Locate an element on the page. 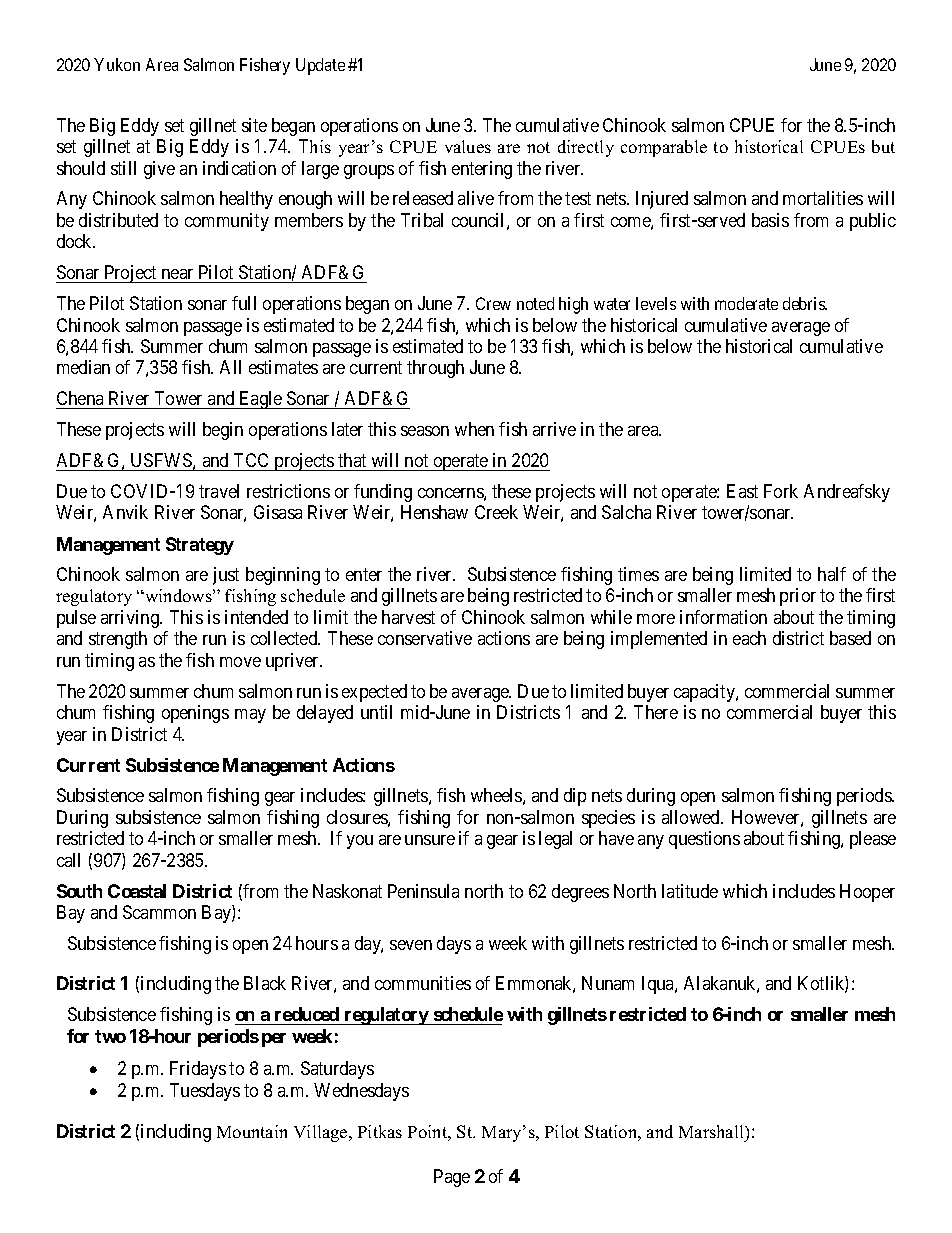 Image resolution: width=952 pixels, height=1233 pixels. arriving is located at coordinates (131, 619).
